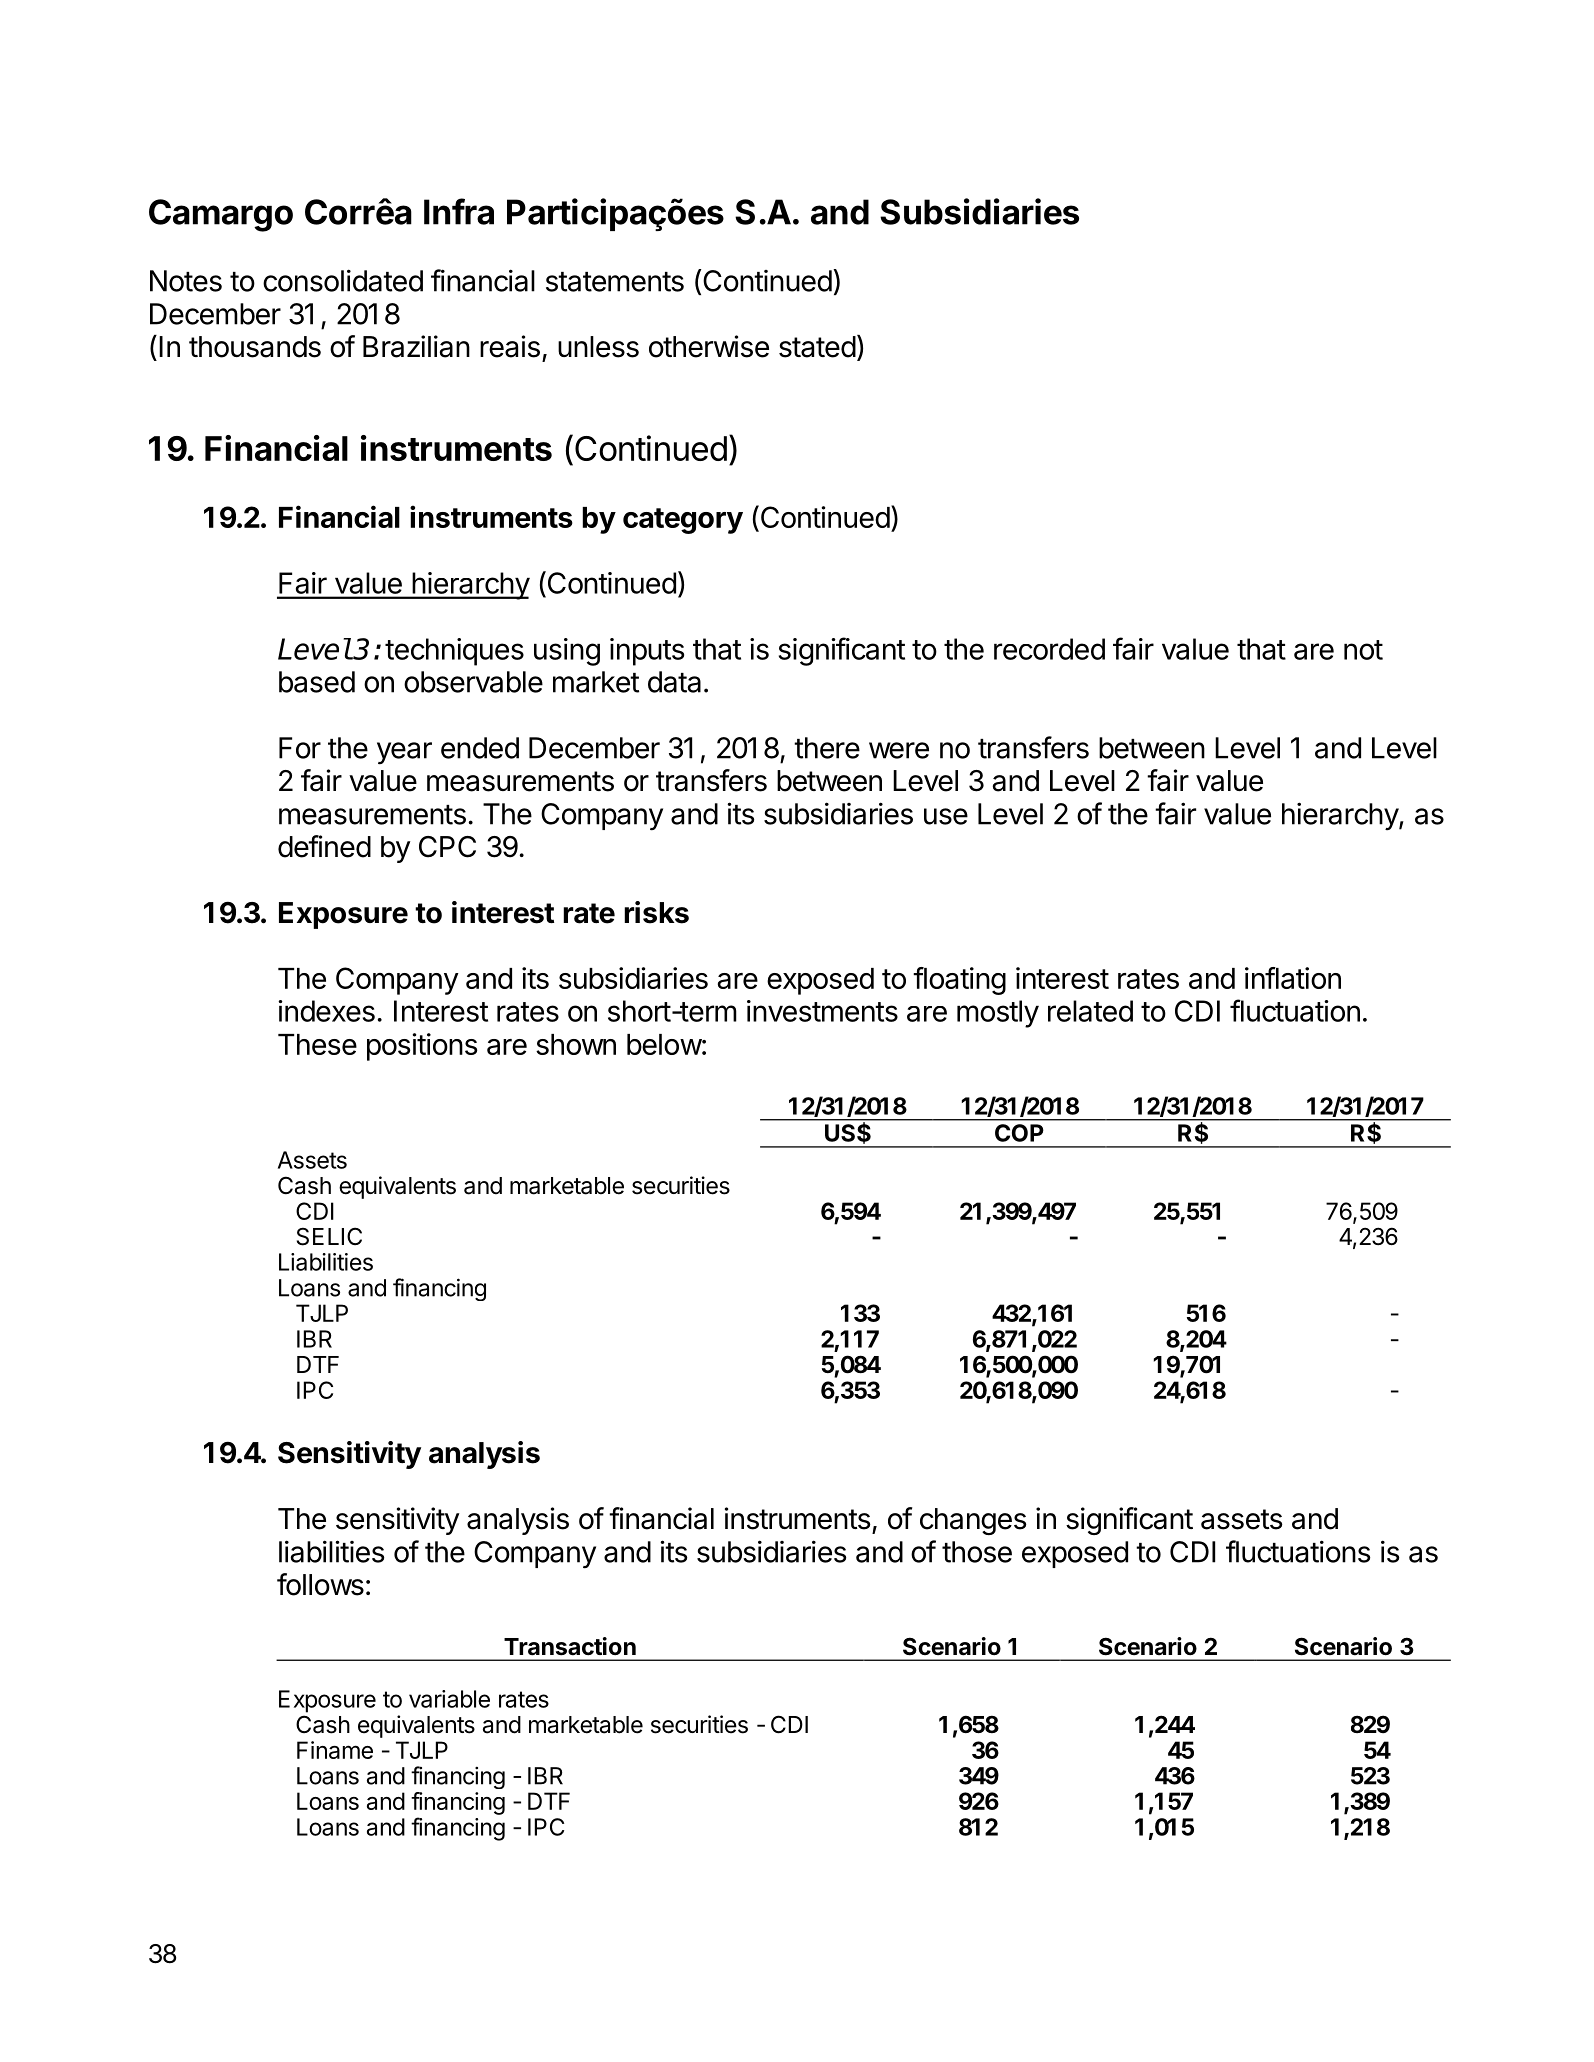 The height and width of the image is (2062, 1594). I want to click on inputs, so click(647, 652).
